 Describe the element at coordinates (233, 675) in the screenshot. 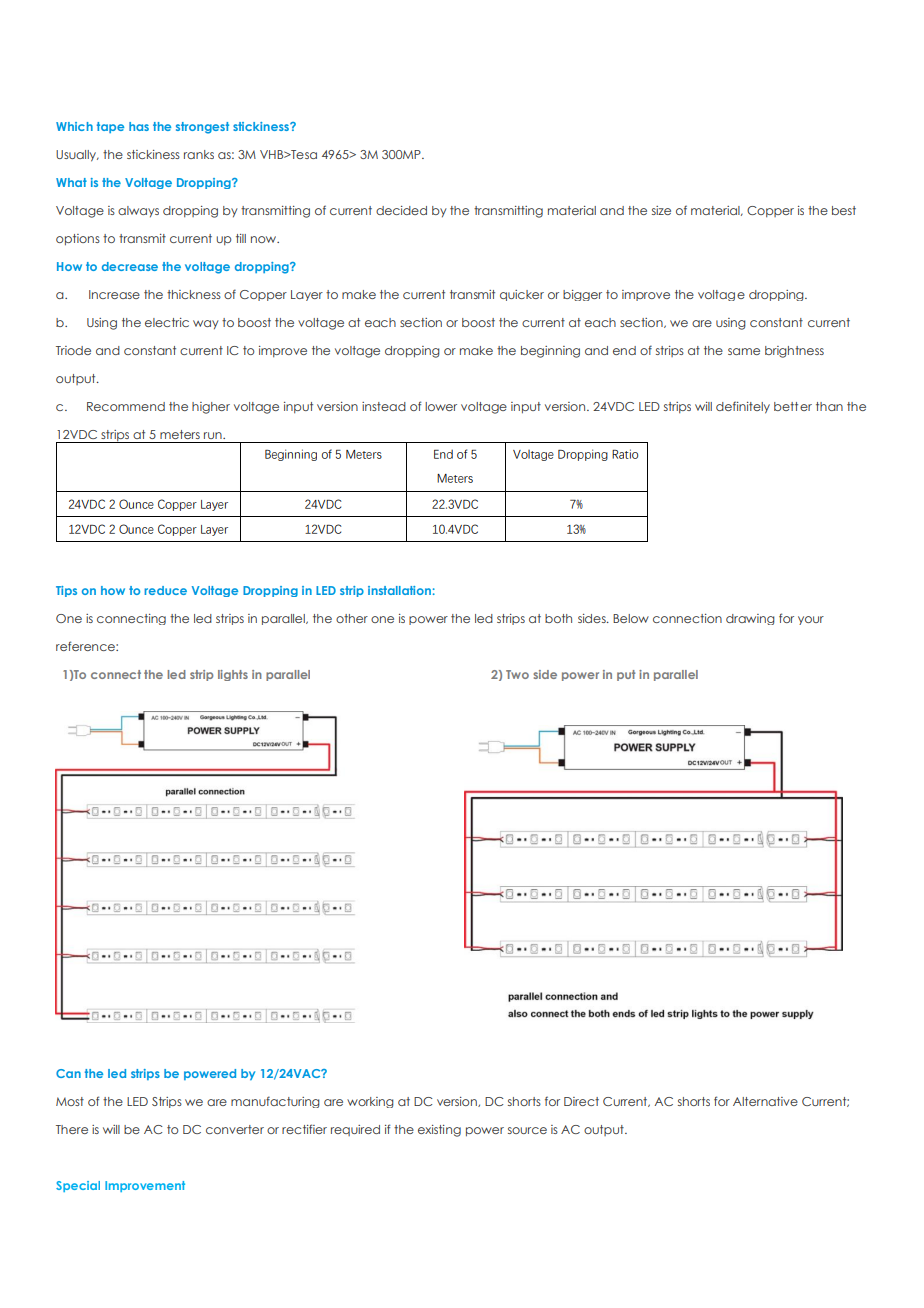

I see `lights` at that location.
